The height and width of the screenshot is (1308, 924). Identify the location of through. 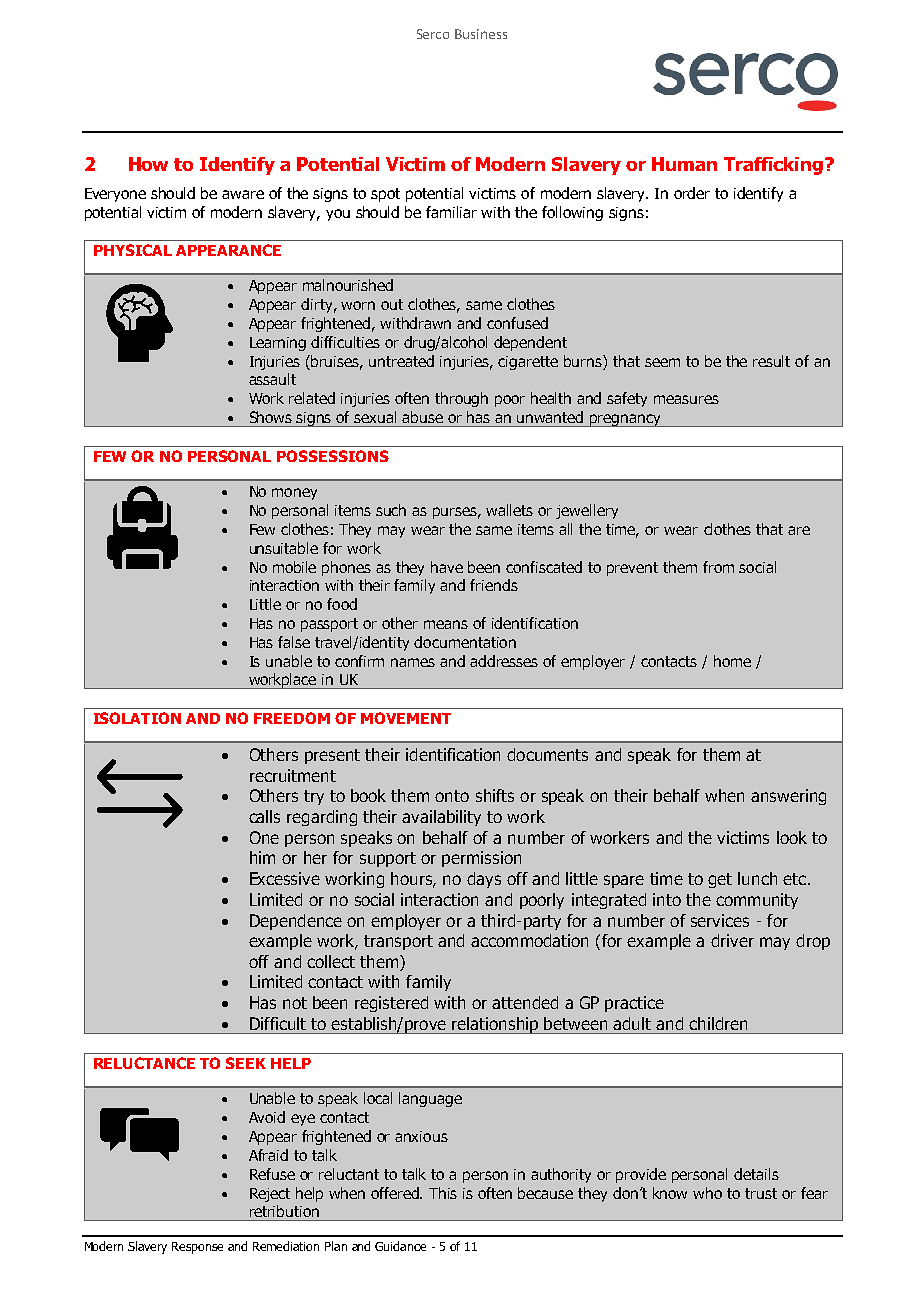
(461, 399).
